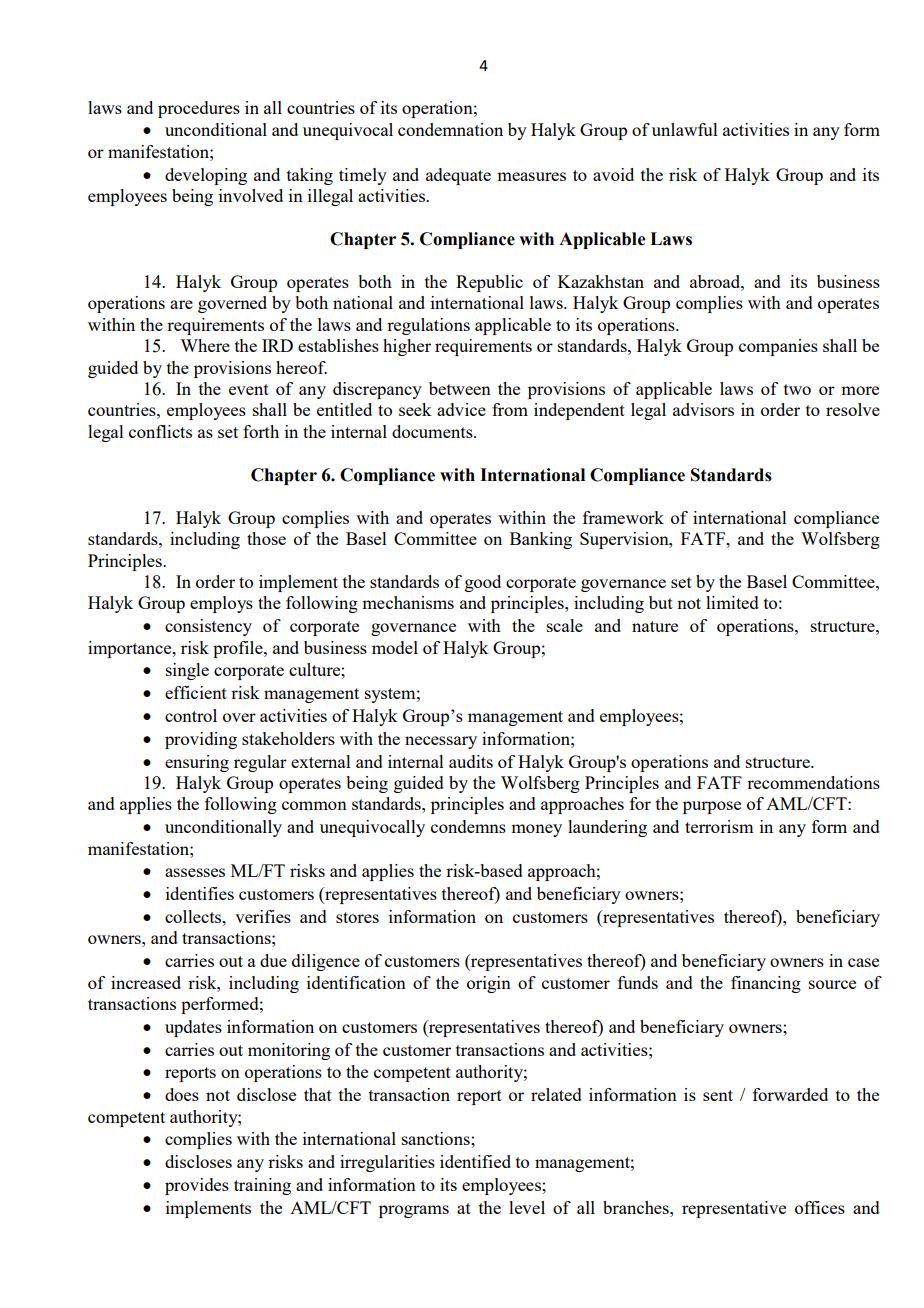 This screenshot has height=1308, width=924. I want to click on due, so click(273, 960).
